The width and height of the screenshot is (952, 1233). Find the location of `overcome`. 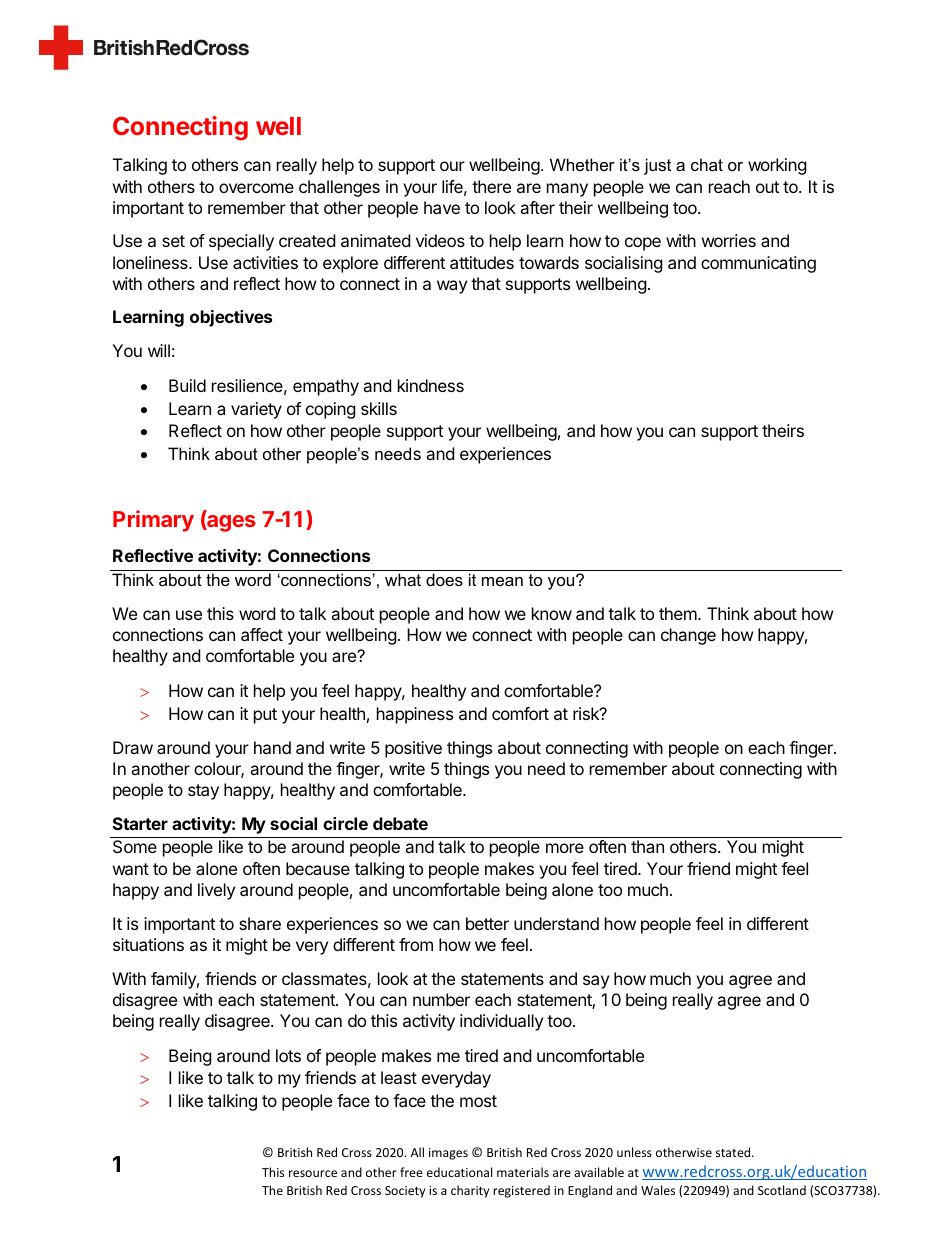

overcome is located at coordinates (256, 188).
